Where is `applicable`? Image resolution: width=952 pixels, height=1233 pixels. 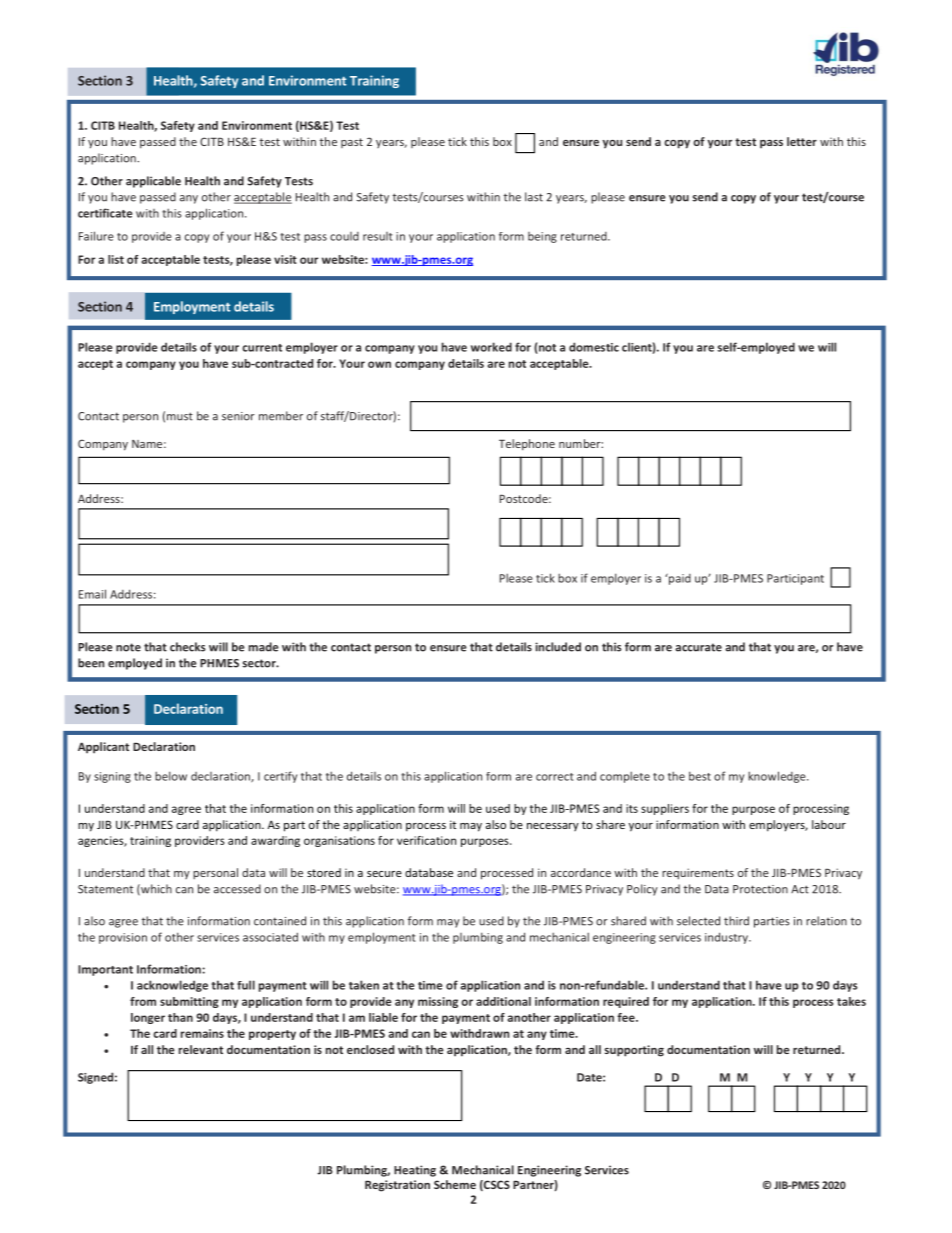
applicable is located at coordinates (153, 182).
